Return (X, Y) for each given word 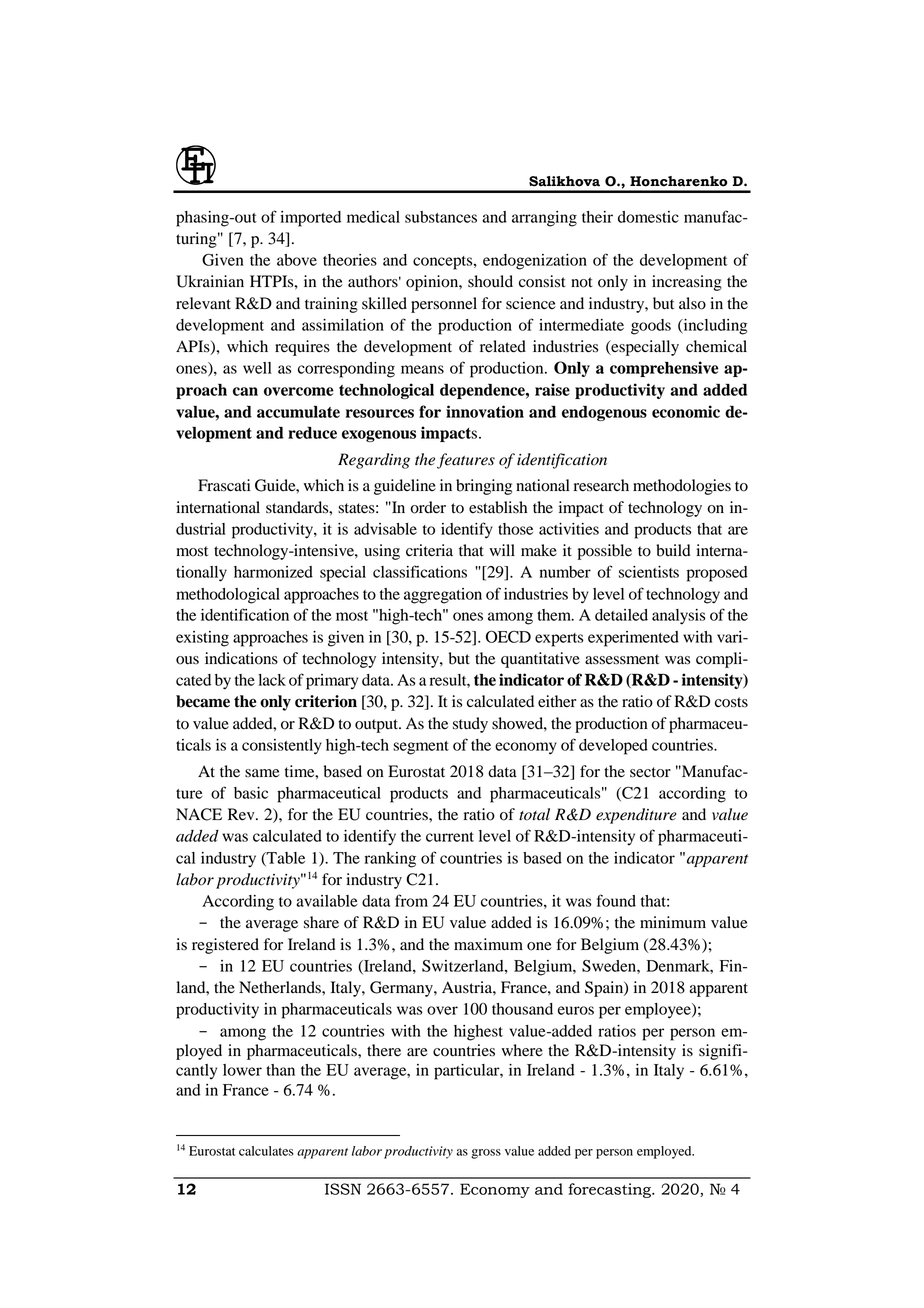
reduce (312, 432)
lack (272, 680)
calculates (266, 1151)
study (470, 725)
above (297, 260)
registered (225, 946)
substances (441, 217)
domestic (648, 217)
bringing (484, 487)
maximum (488, 944)
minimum (673, 922)
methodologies (682, 487)
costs (731, 702)
